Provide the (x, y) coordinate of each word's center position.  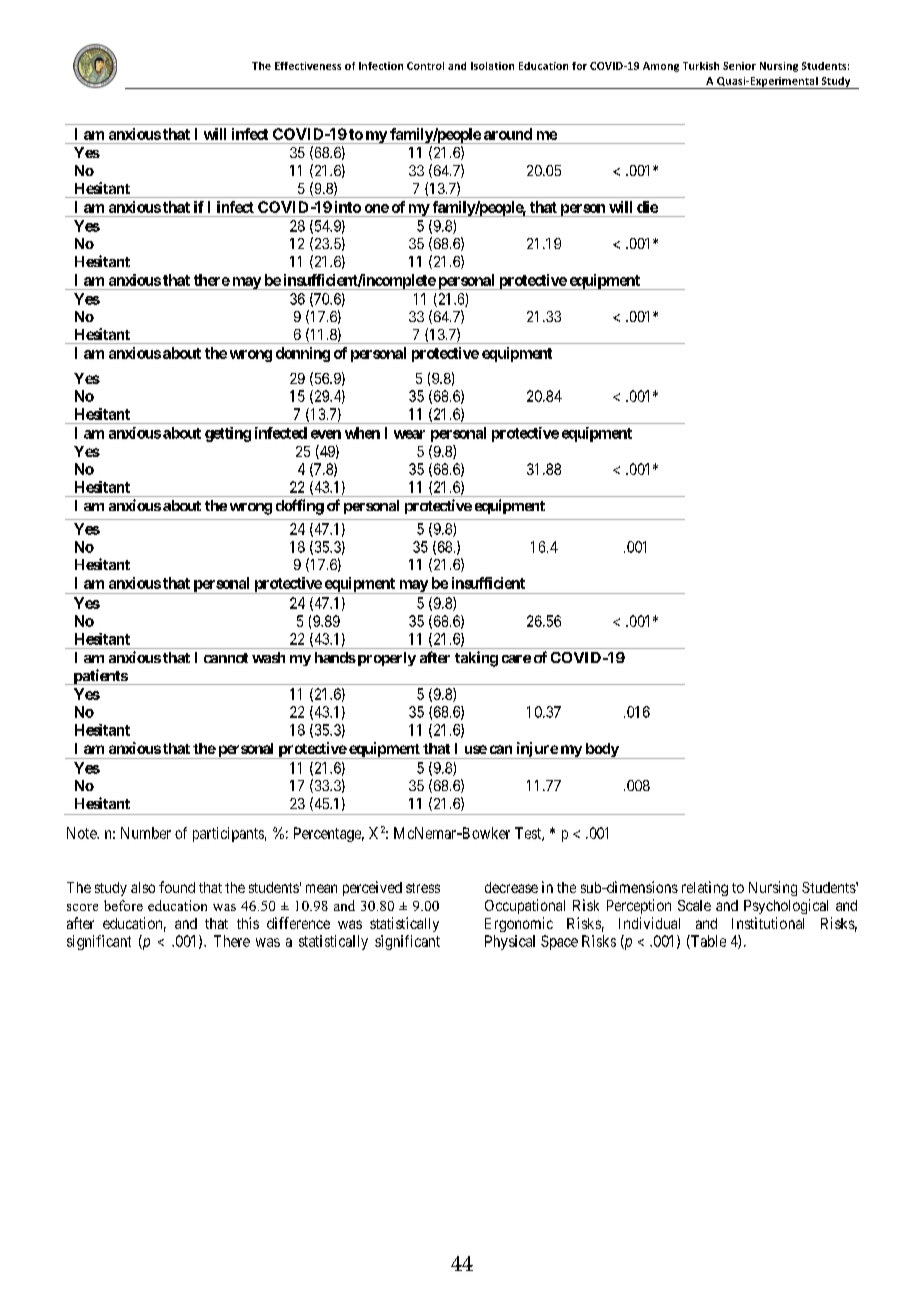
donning (303, 354)
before (123, 905)
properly (385, 659)
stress (423, 888)
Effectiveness (308, 66)
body (601, 751)
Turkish (701, 66)
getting (228, 434)
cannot (226, 658)
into (348, 207)
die (647, 207)
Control (425, 66)
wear (409, 434)
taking (476, 659)
